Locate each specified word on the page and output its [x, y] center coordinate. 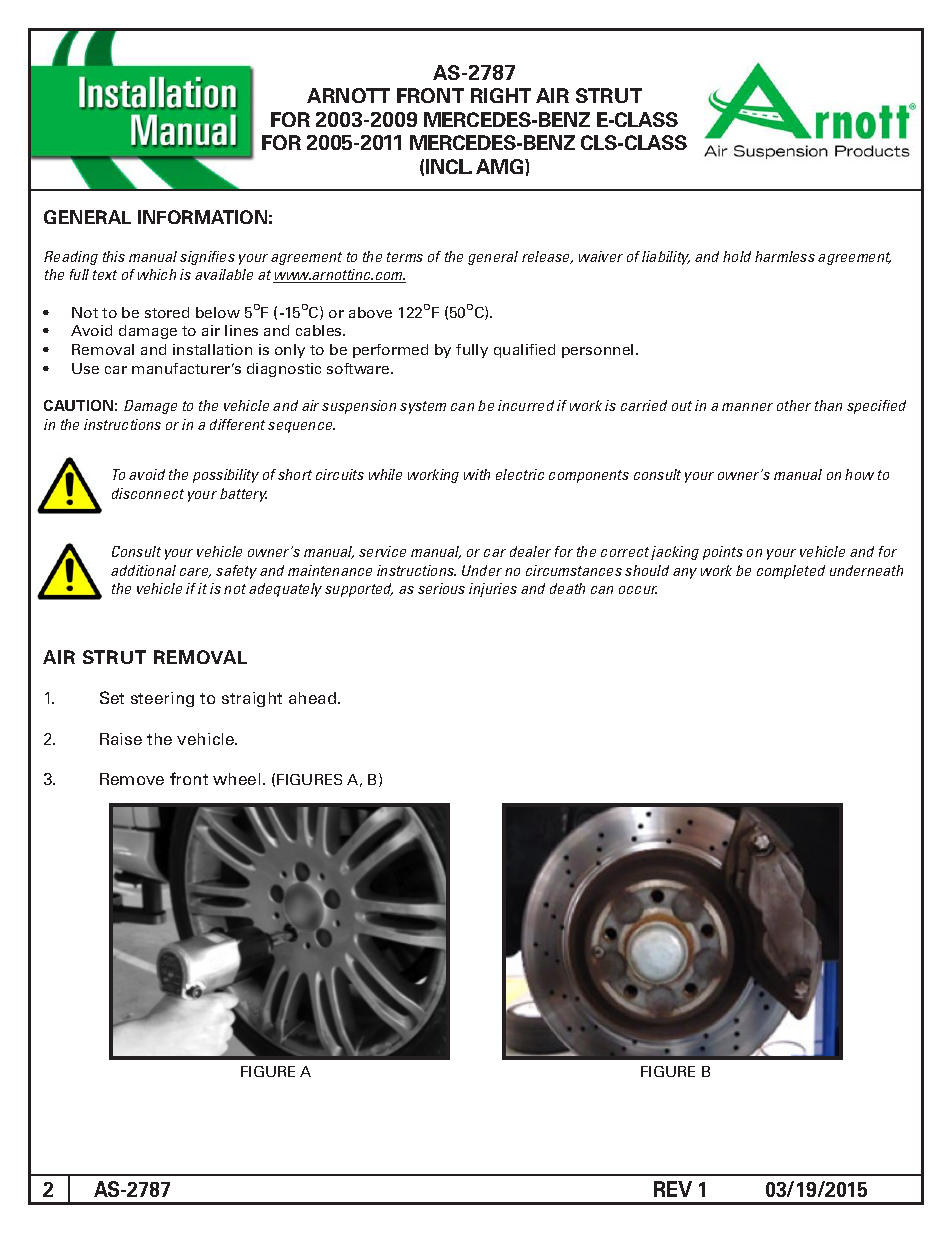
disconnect [148, 493]
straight [252, 699]
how [859, 474]
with [477, 474]
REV [673, 1189]
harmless [785, 256]
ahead [314, 698]
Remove [132, 779]
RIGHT [501, 95]
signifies [207, 258]
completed [791, 572]
